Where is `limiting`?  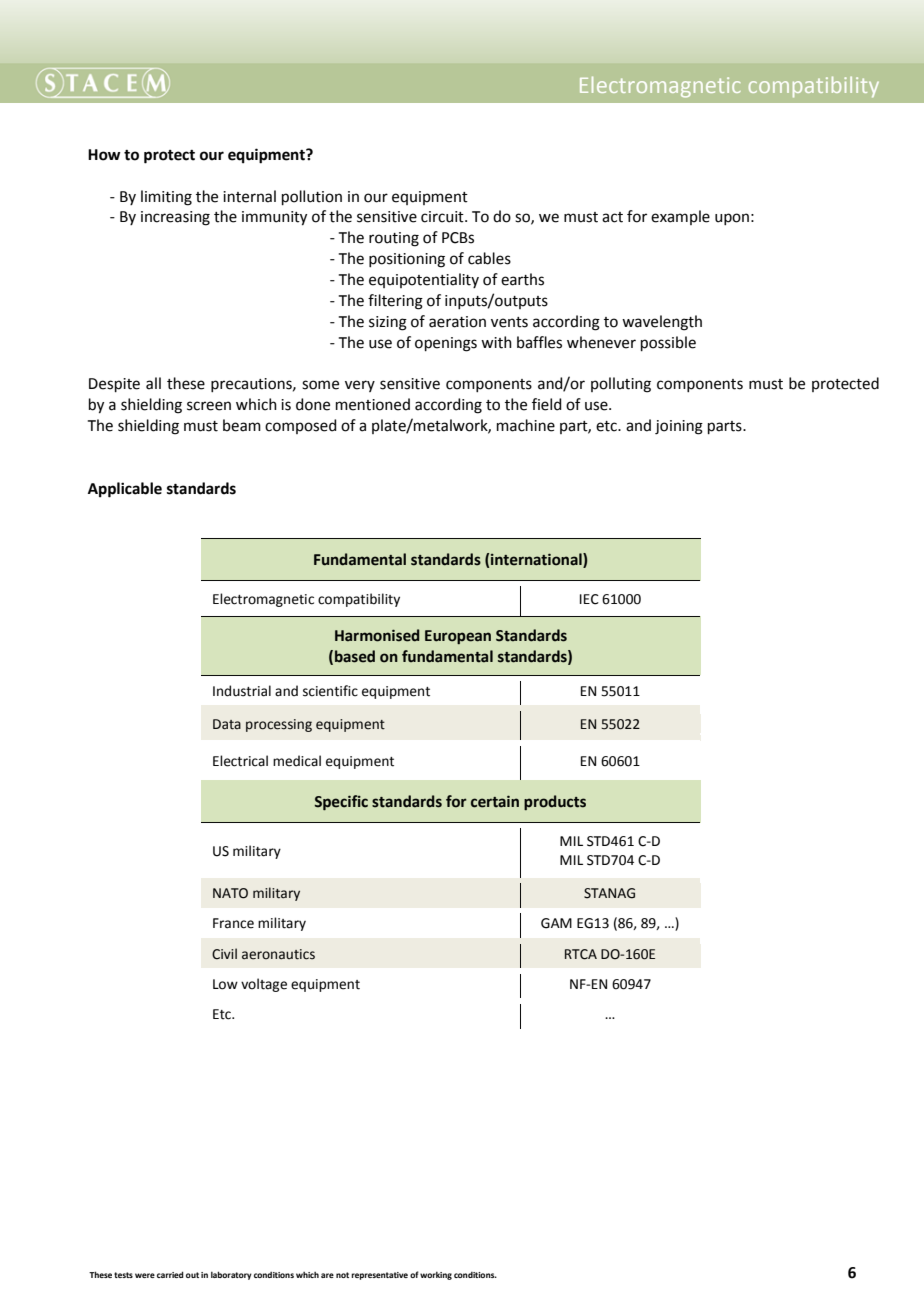 limiting is located at coordinates (166, 198).
